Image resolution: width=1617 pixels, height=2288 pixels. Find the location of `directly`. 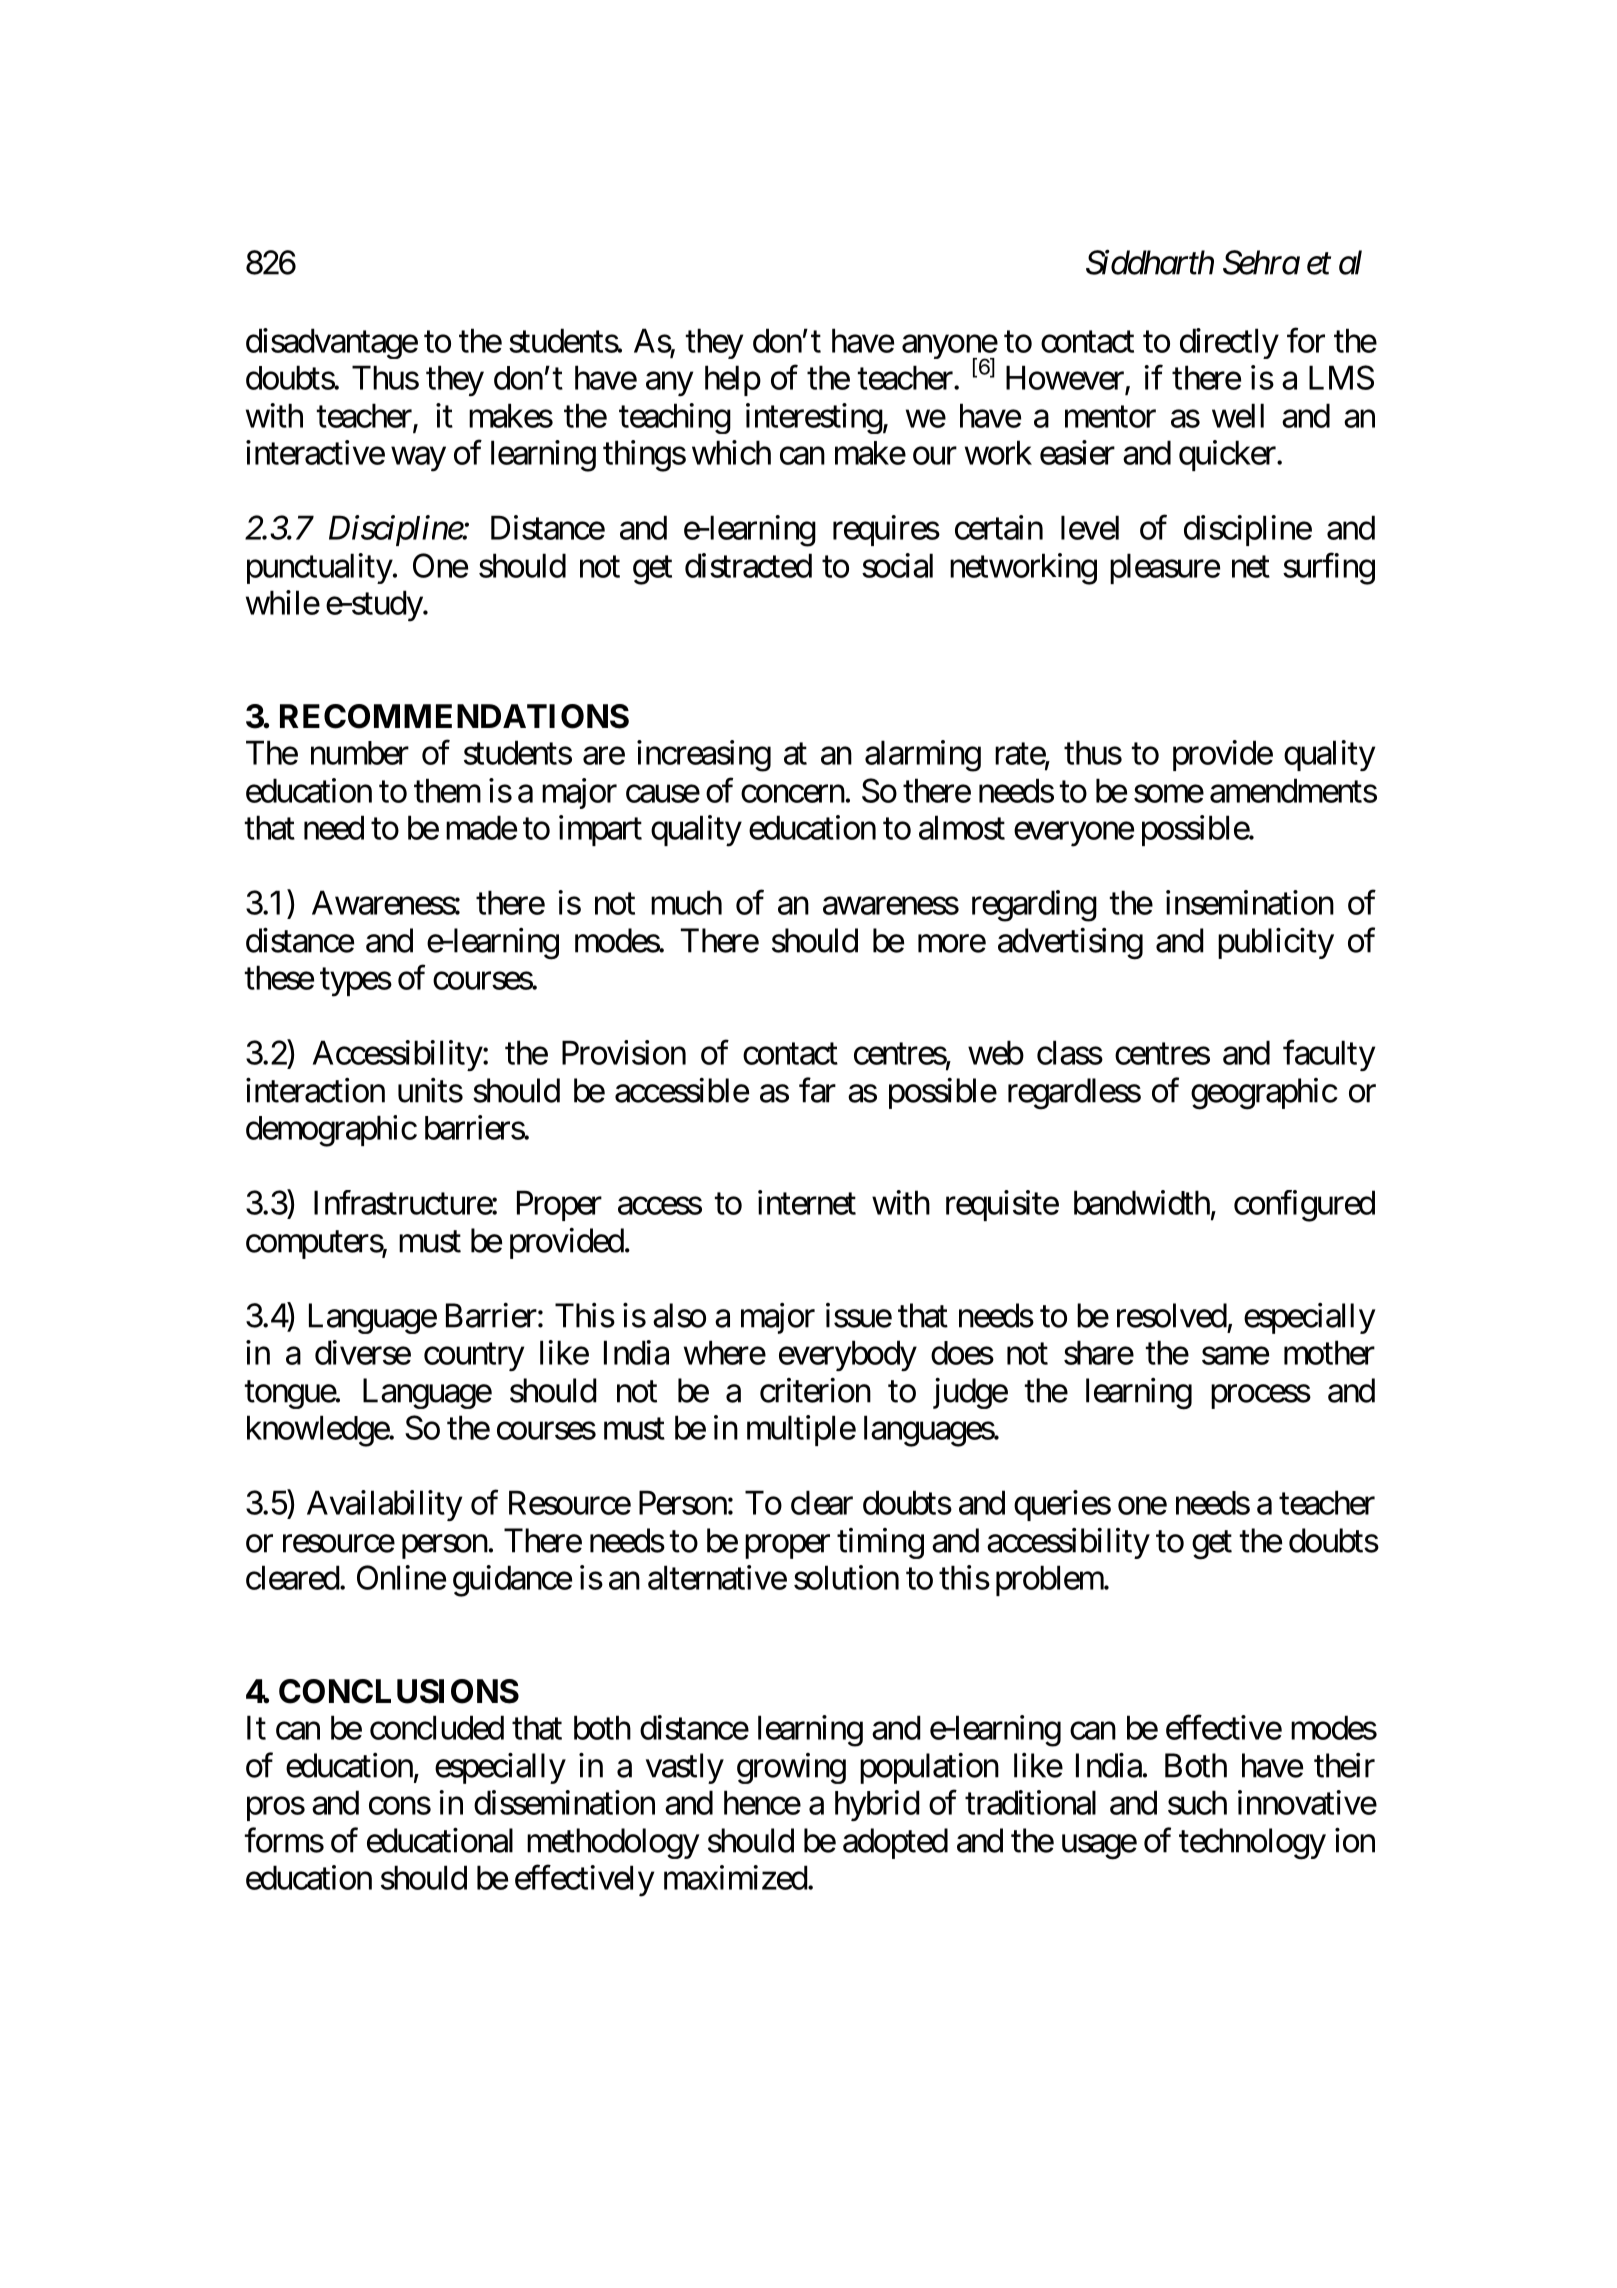

directly is located at coordinates (1229, 343).
